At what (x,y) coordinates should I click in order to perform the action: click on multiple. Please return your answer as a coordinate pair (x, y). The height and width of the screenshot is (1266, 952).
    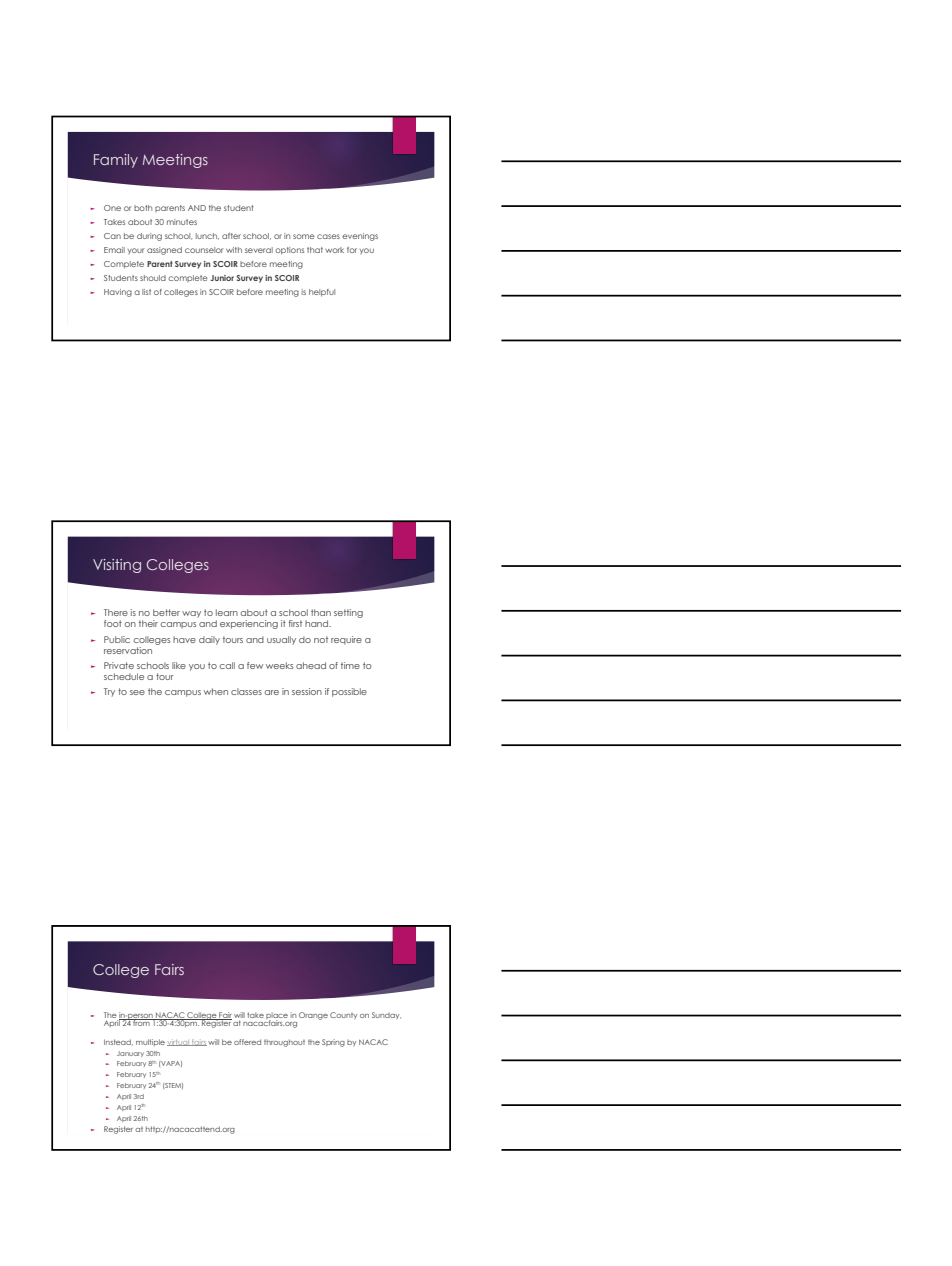
    Looking at the image, I should click on (150, 1042).
